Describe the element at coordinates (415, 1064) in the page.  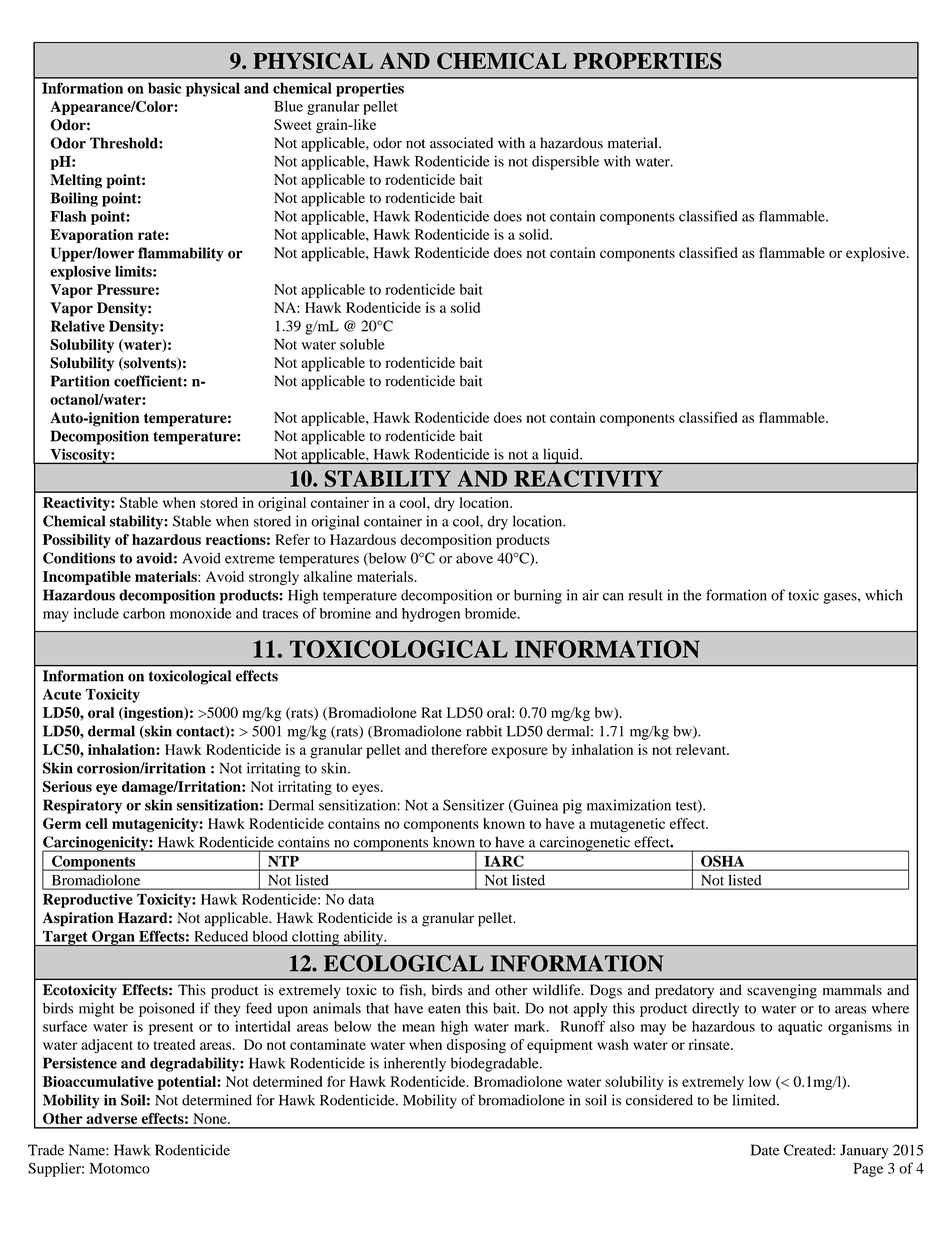
I see `inherently` at that location.
